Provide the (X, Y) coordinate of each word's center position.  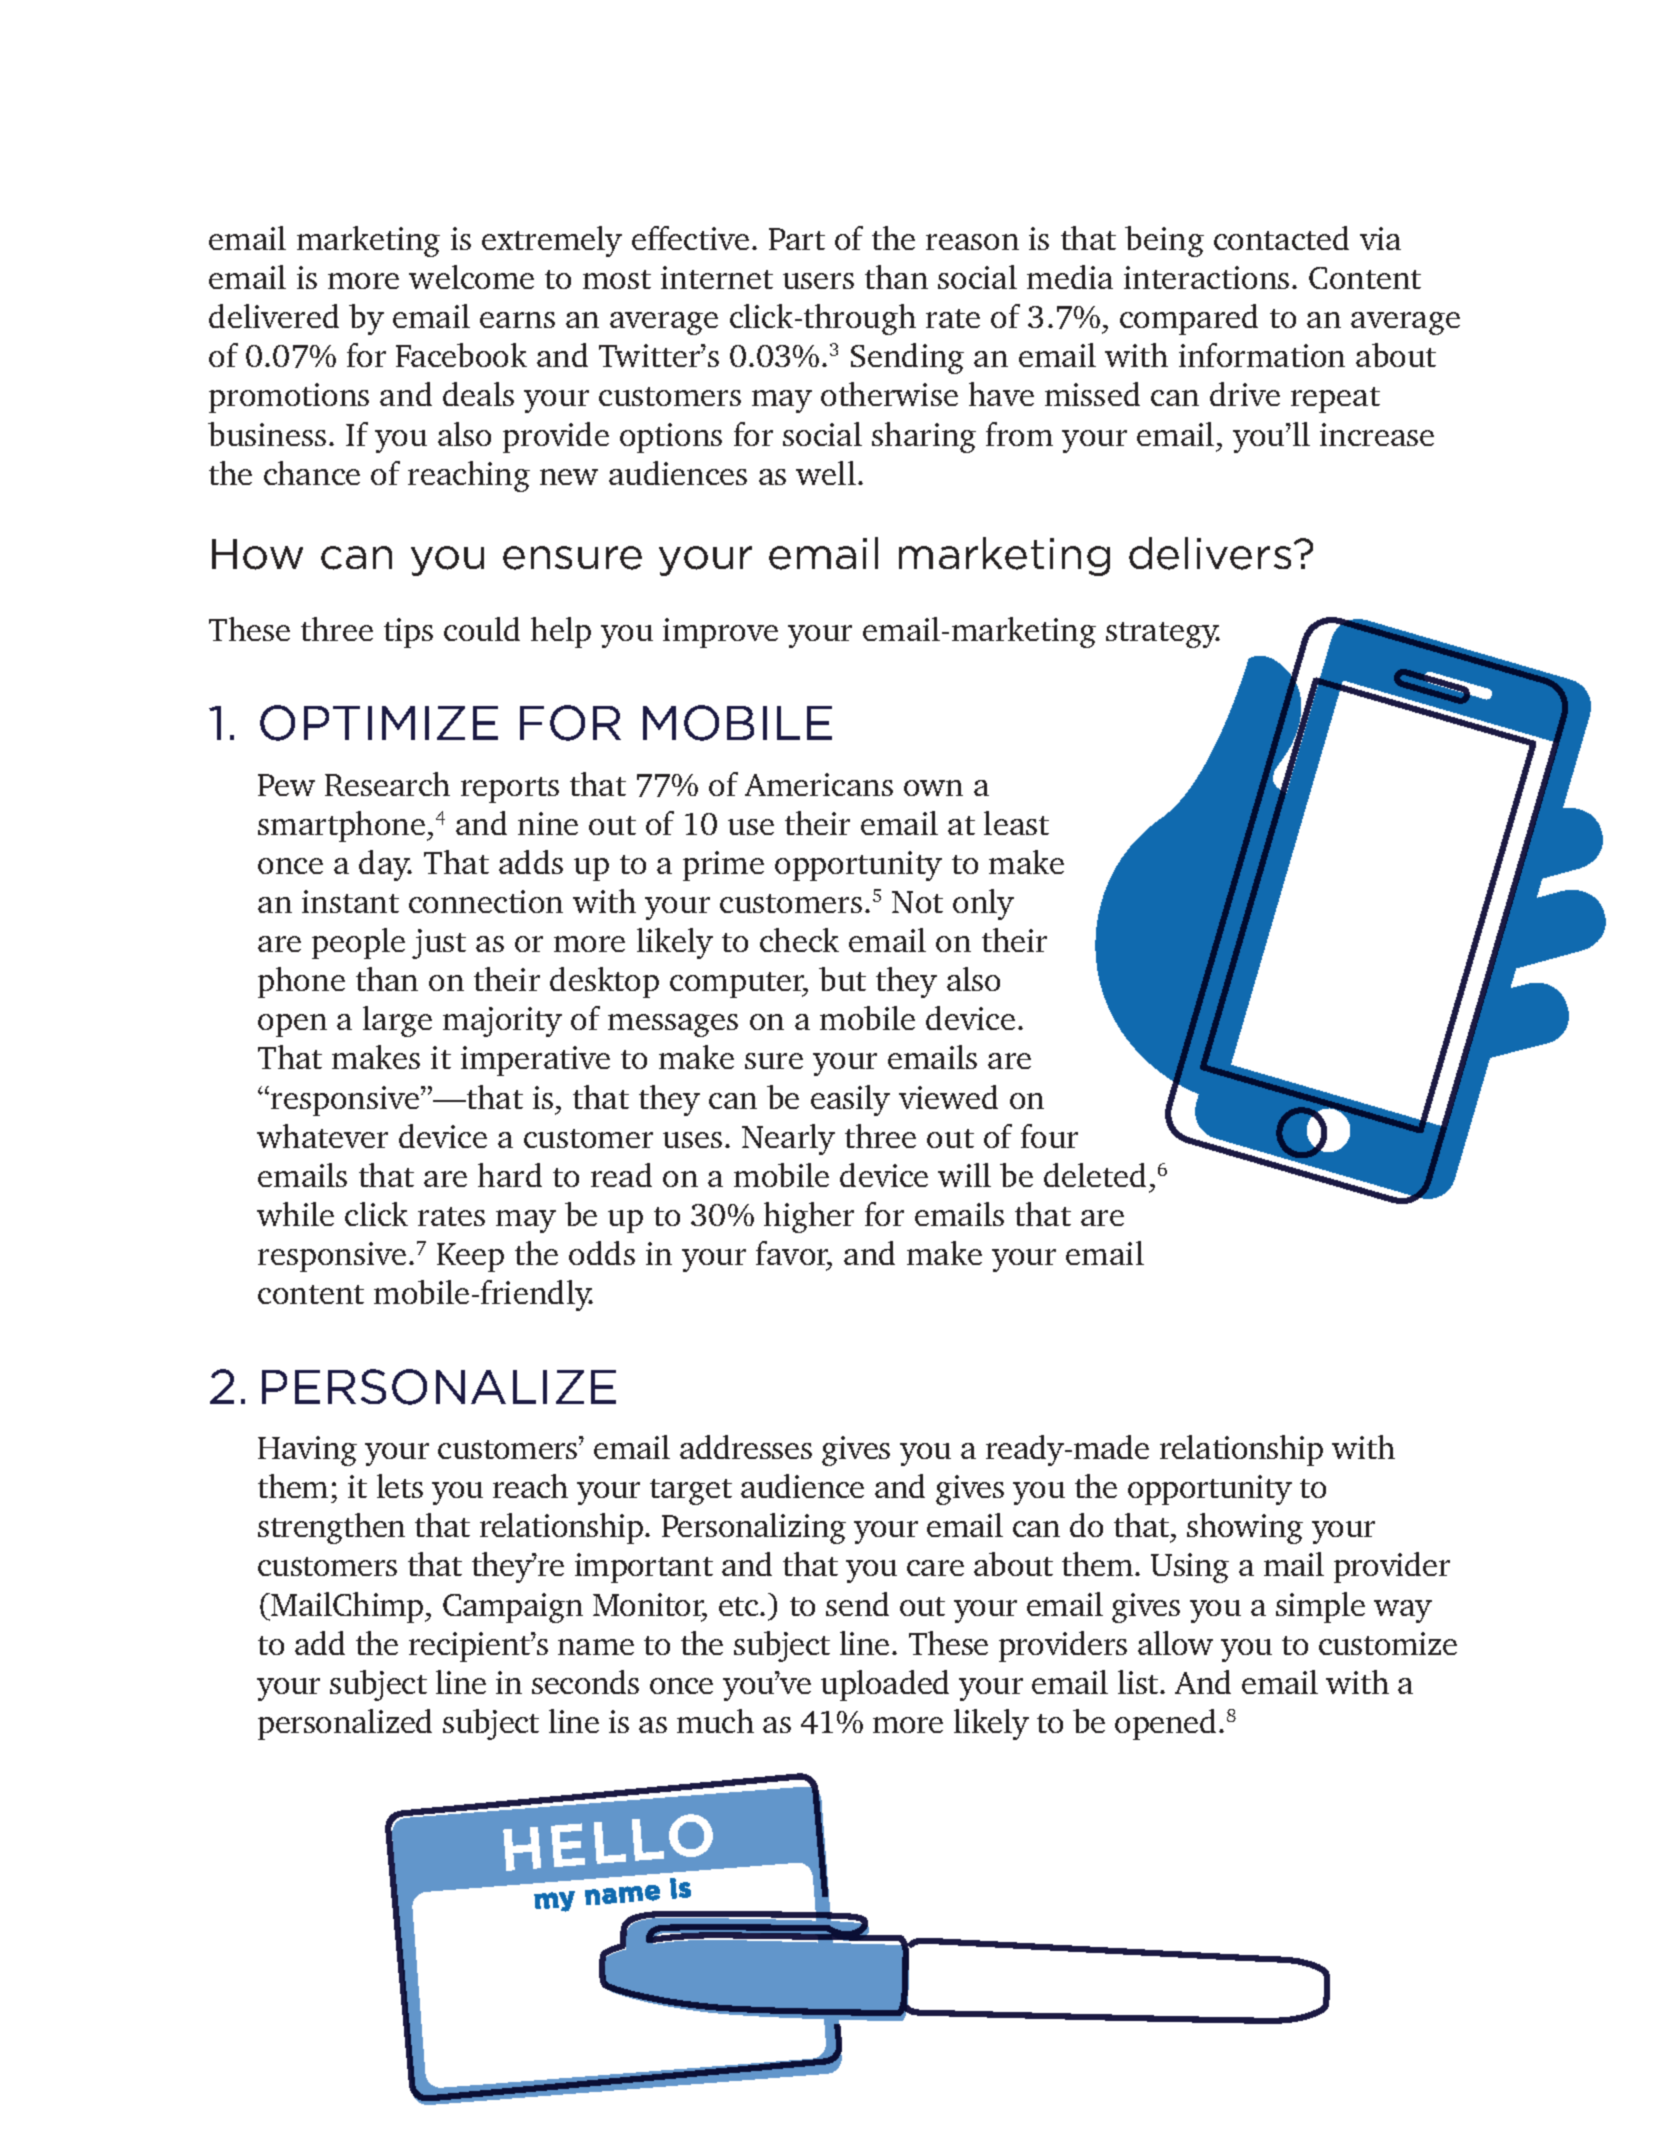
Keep (470, 1257)
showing (1245, 1528)
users (818, 281)
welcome (471, 277)
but (842, 979)
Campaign (513, 1608)
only (983, 904)
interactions (1206, 277)
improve (720, 633)
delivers (1210, 553)
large (397, 1021)
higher (809, 1217)
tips (408, 633)
